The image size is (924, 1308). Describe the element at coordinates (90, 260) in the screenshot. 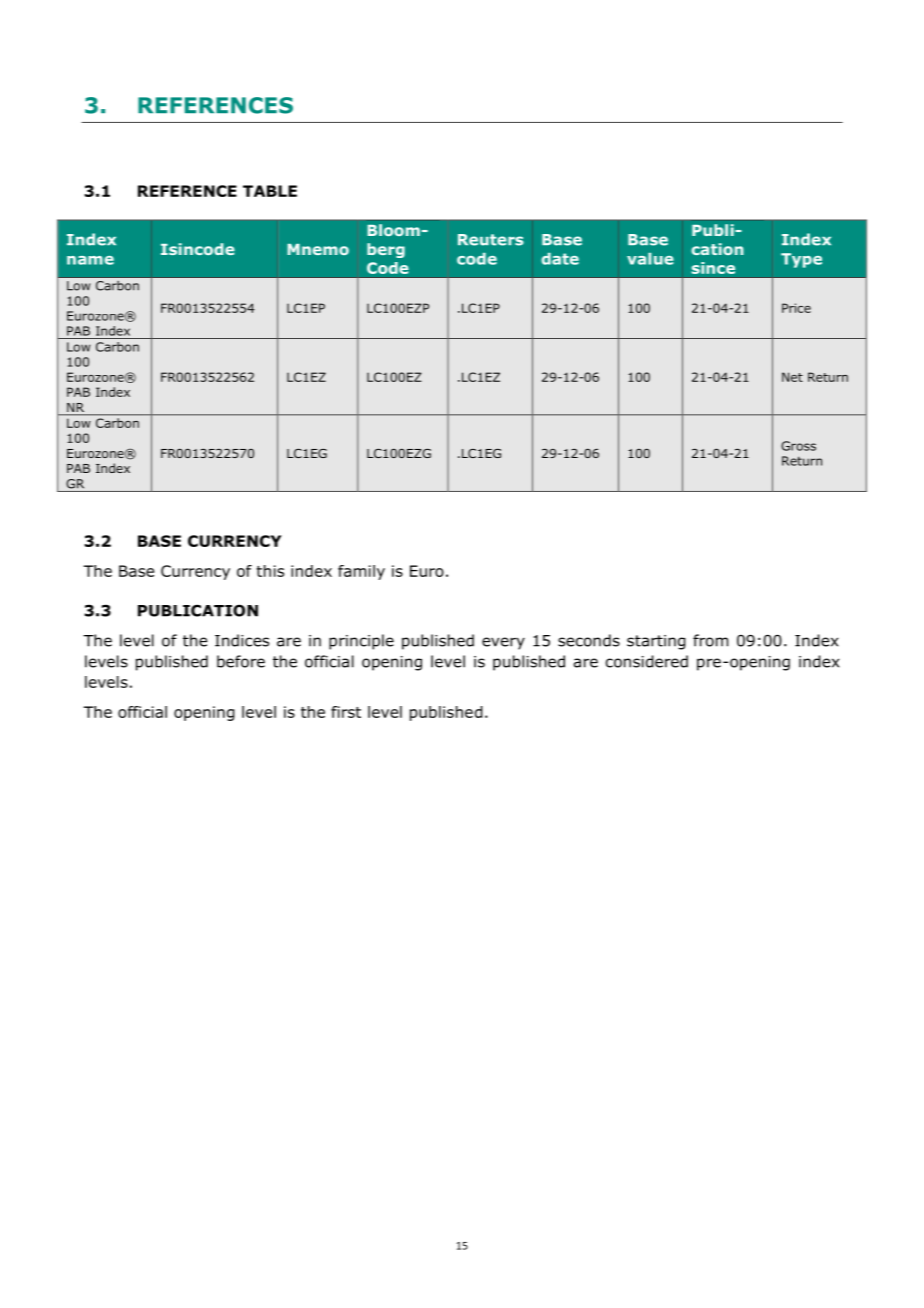

I see `name` at that location.
